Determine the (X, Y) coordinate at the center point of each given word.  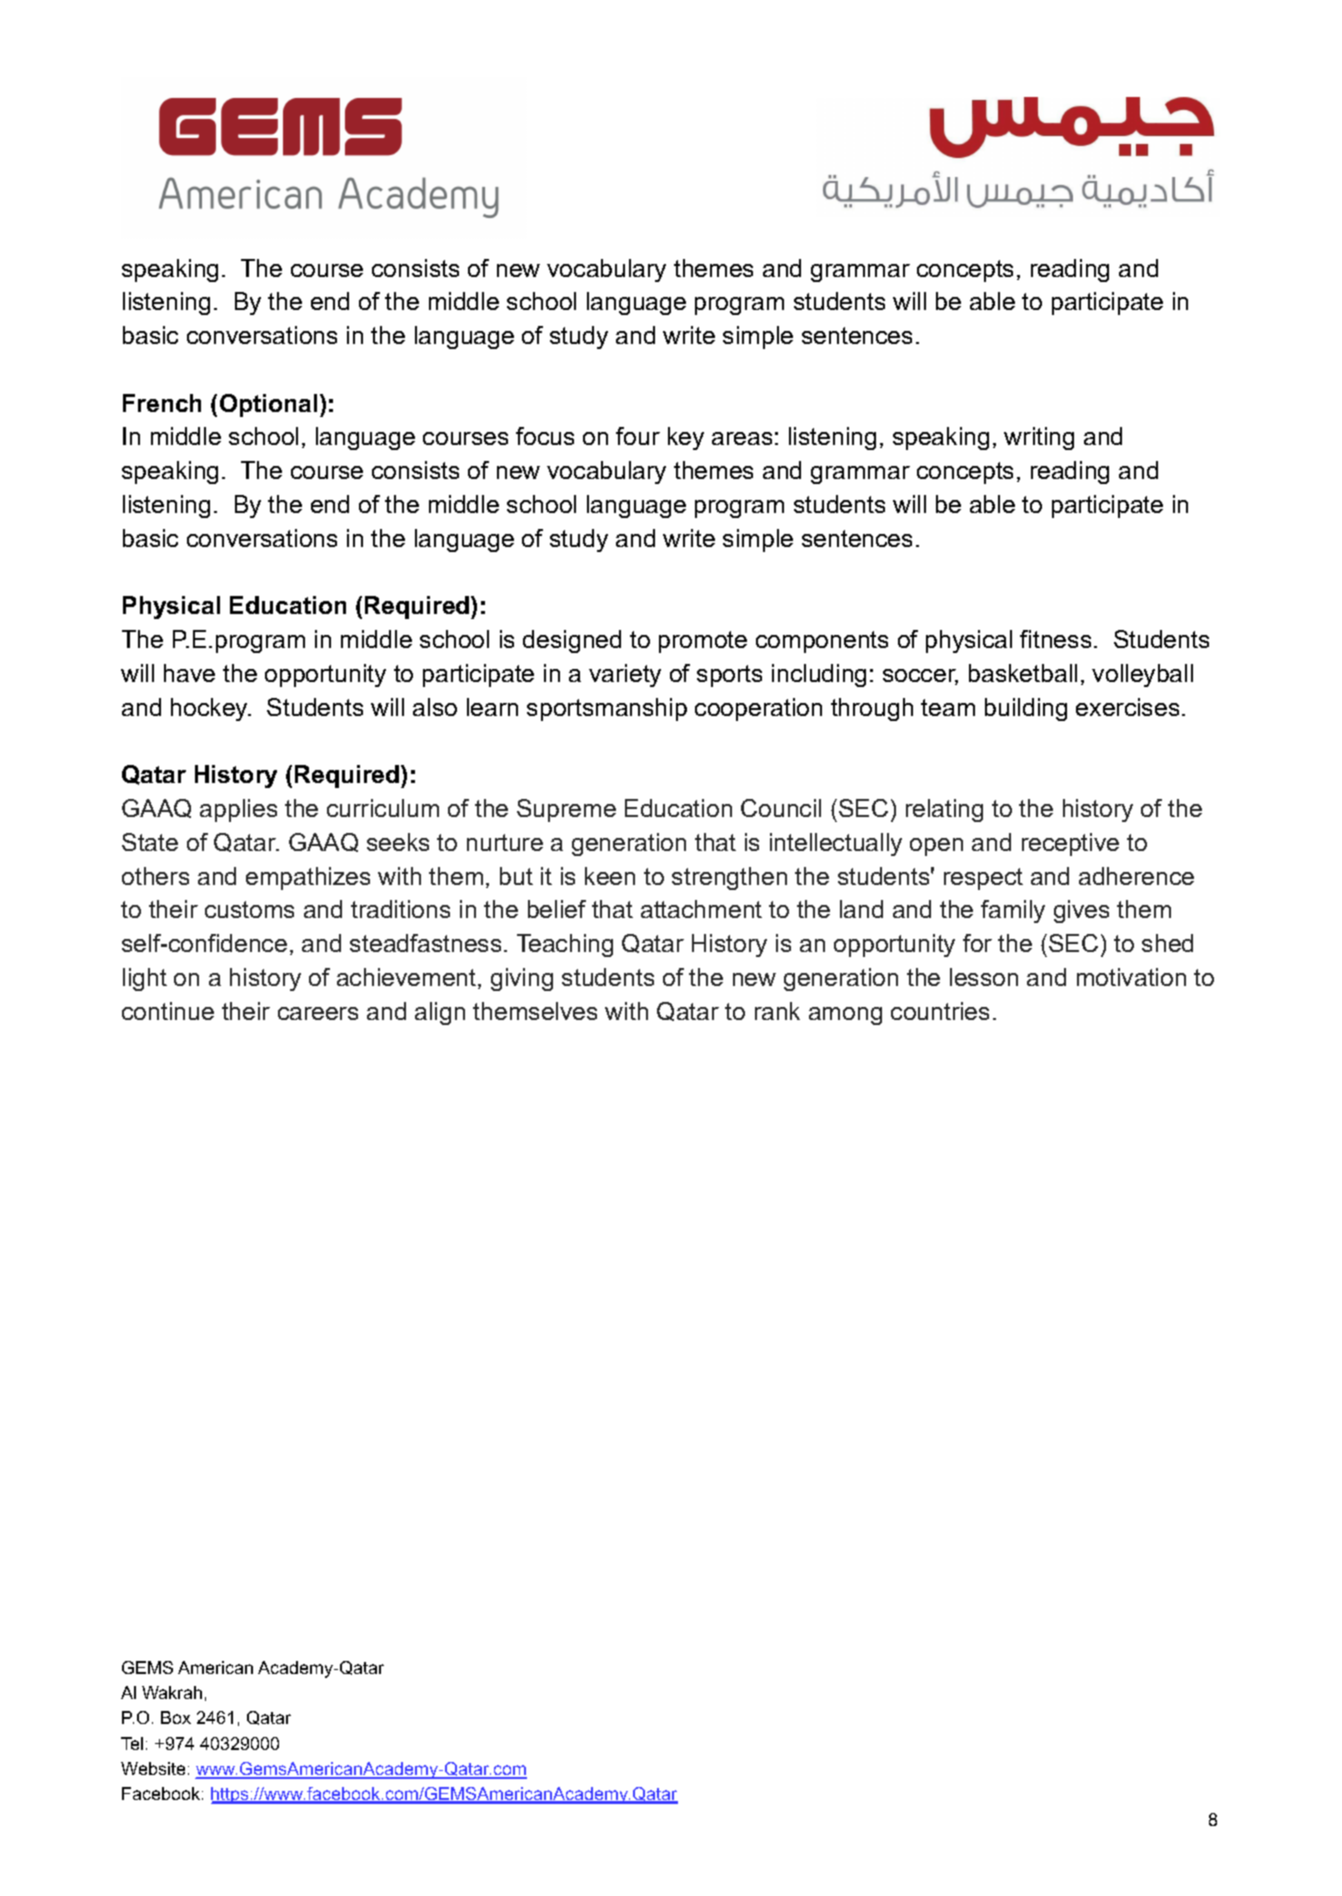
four (638, 436)
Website (153, 1768)
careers (318, 1013)
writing (1039, 438)
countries (940, 1011)
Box (176, 1717)
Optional (268, 405)
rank (777, 1011)
